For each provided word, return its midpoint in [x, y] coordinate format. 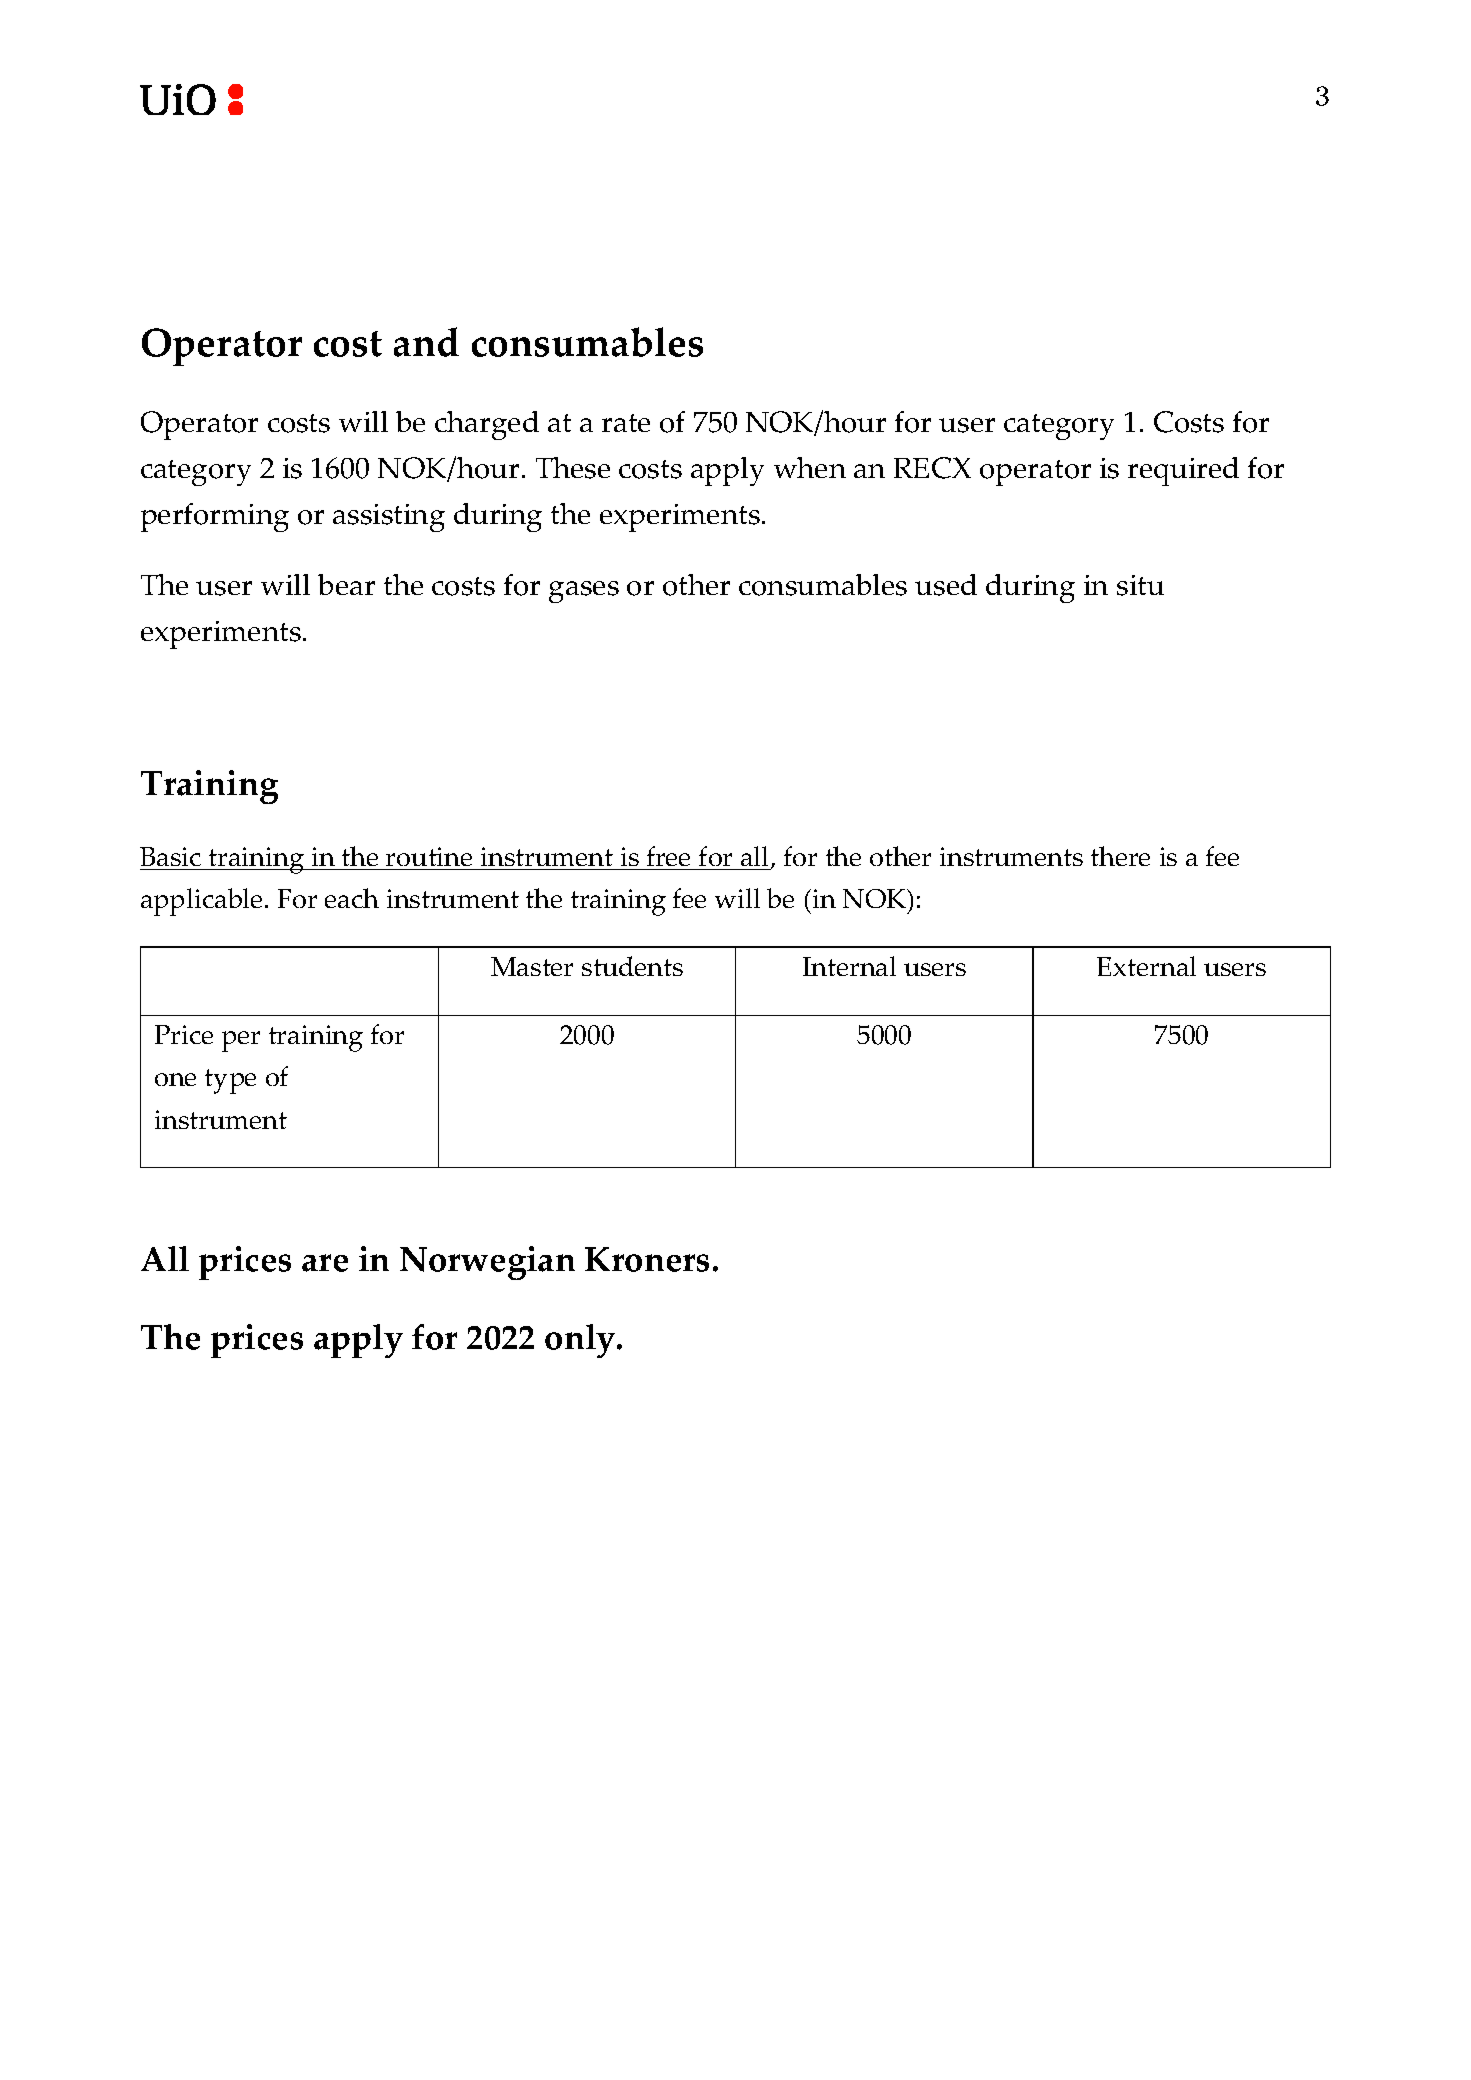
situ [1140, 585]
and [426, 342]
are [325, 1263]
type [230, 1081]
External [1146, 966]
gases [584, 592]
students [632, 966]
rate [626, 423]
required [1183, 471]
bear [346, 584]
